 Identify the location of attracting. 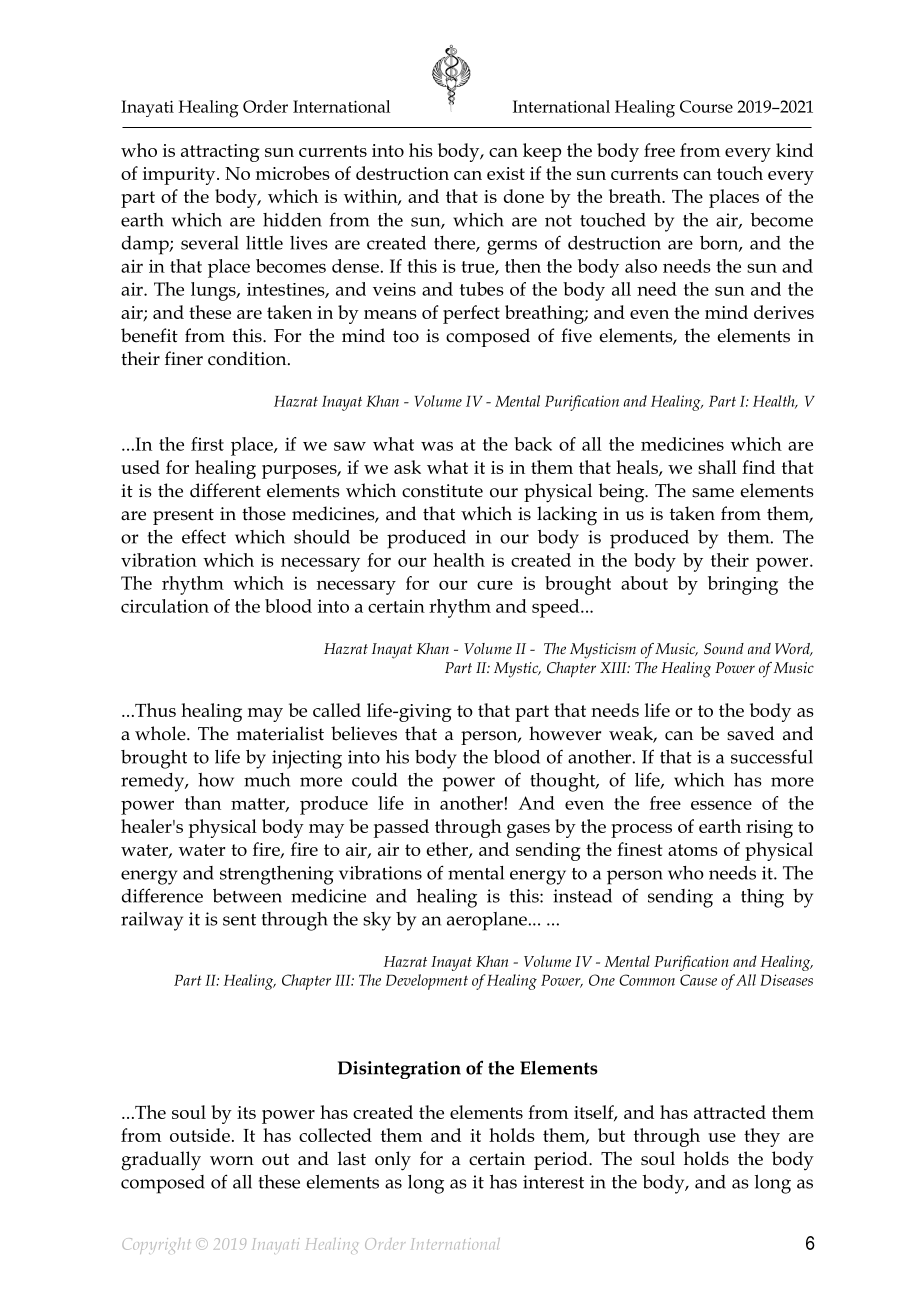
(220, 153).
